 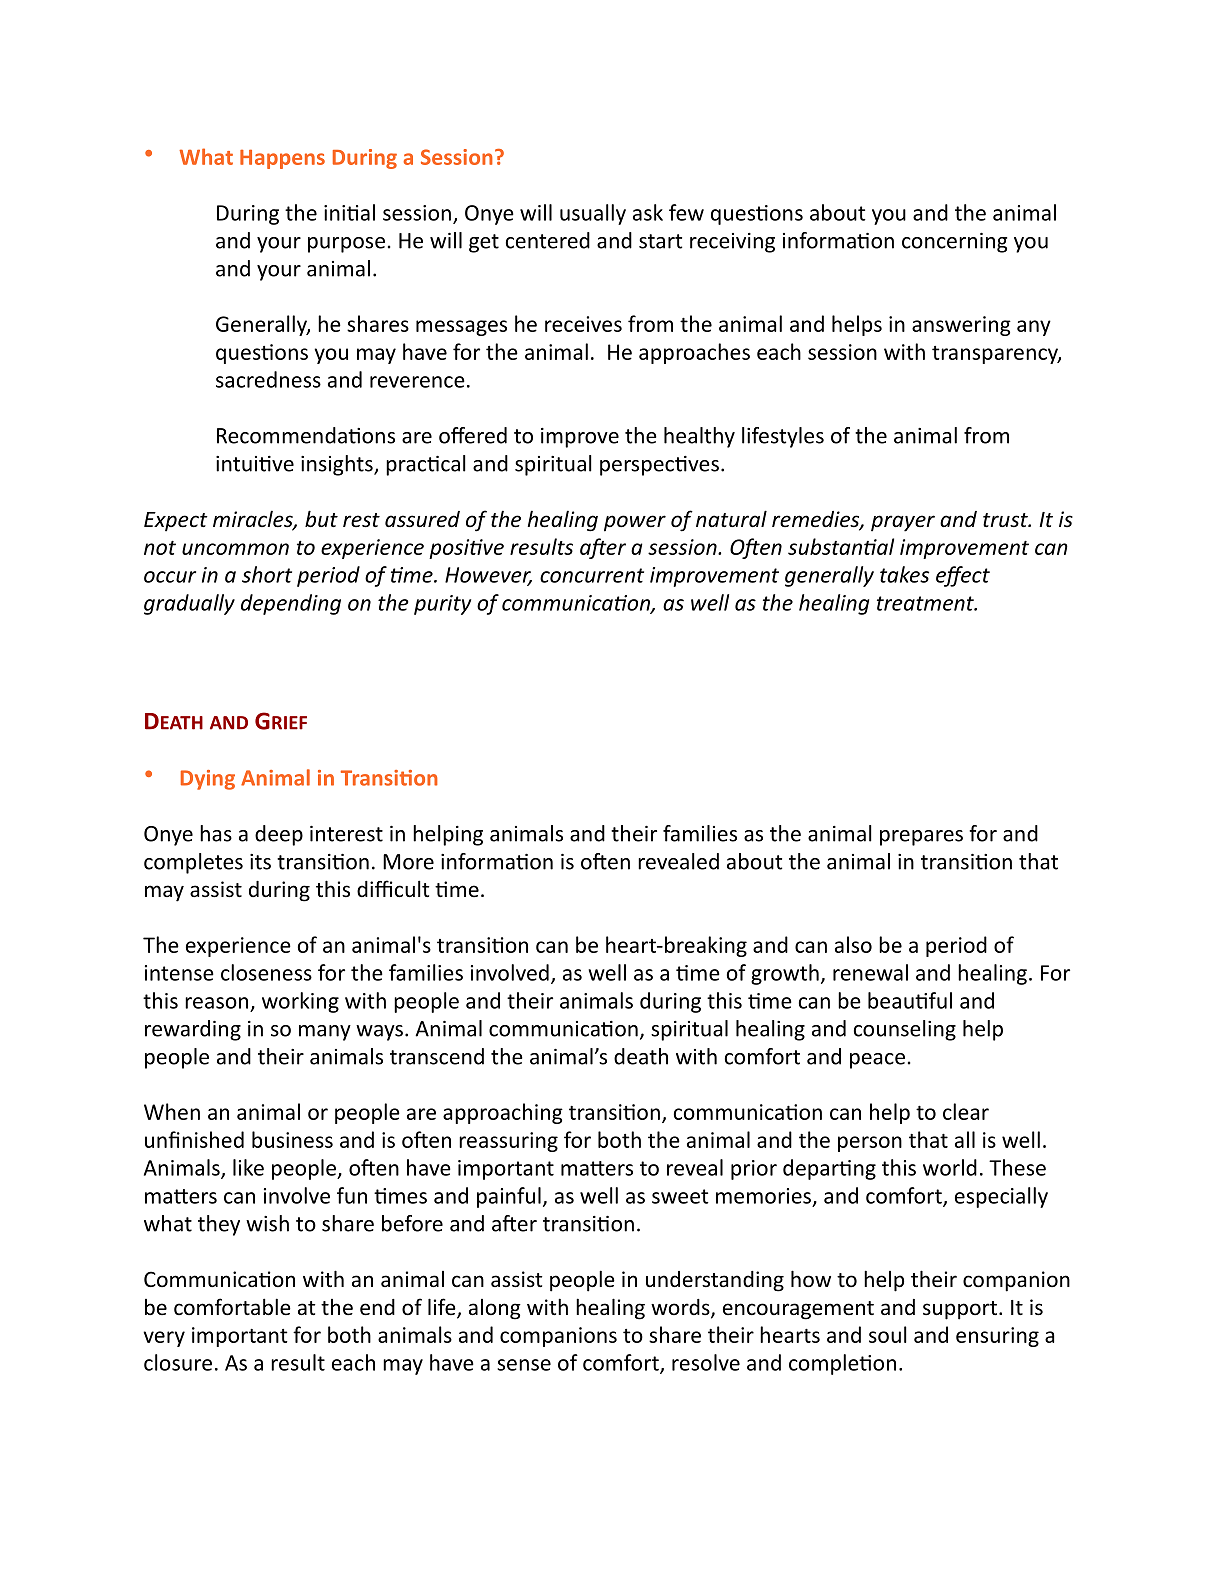 What do you see at coordinates (266, 972) in the page?
I see `closeness` at bounding box center [266, 972].
